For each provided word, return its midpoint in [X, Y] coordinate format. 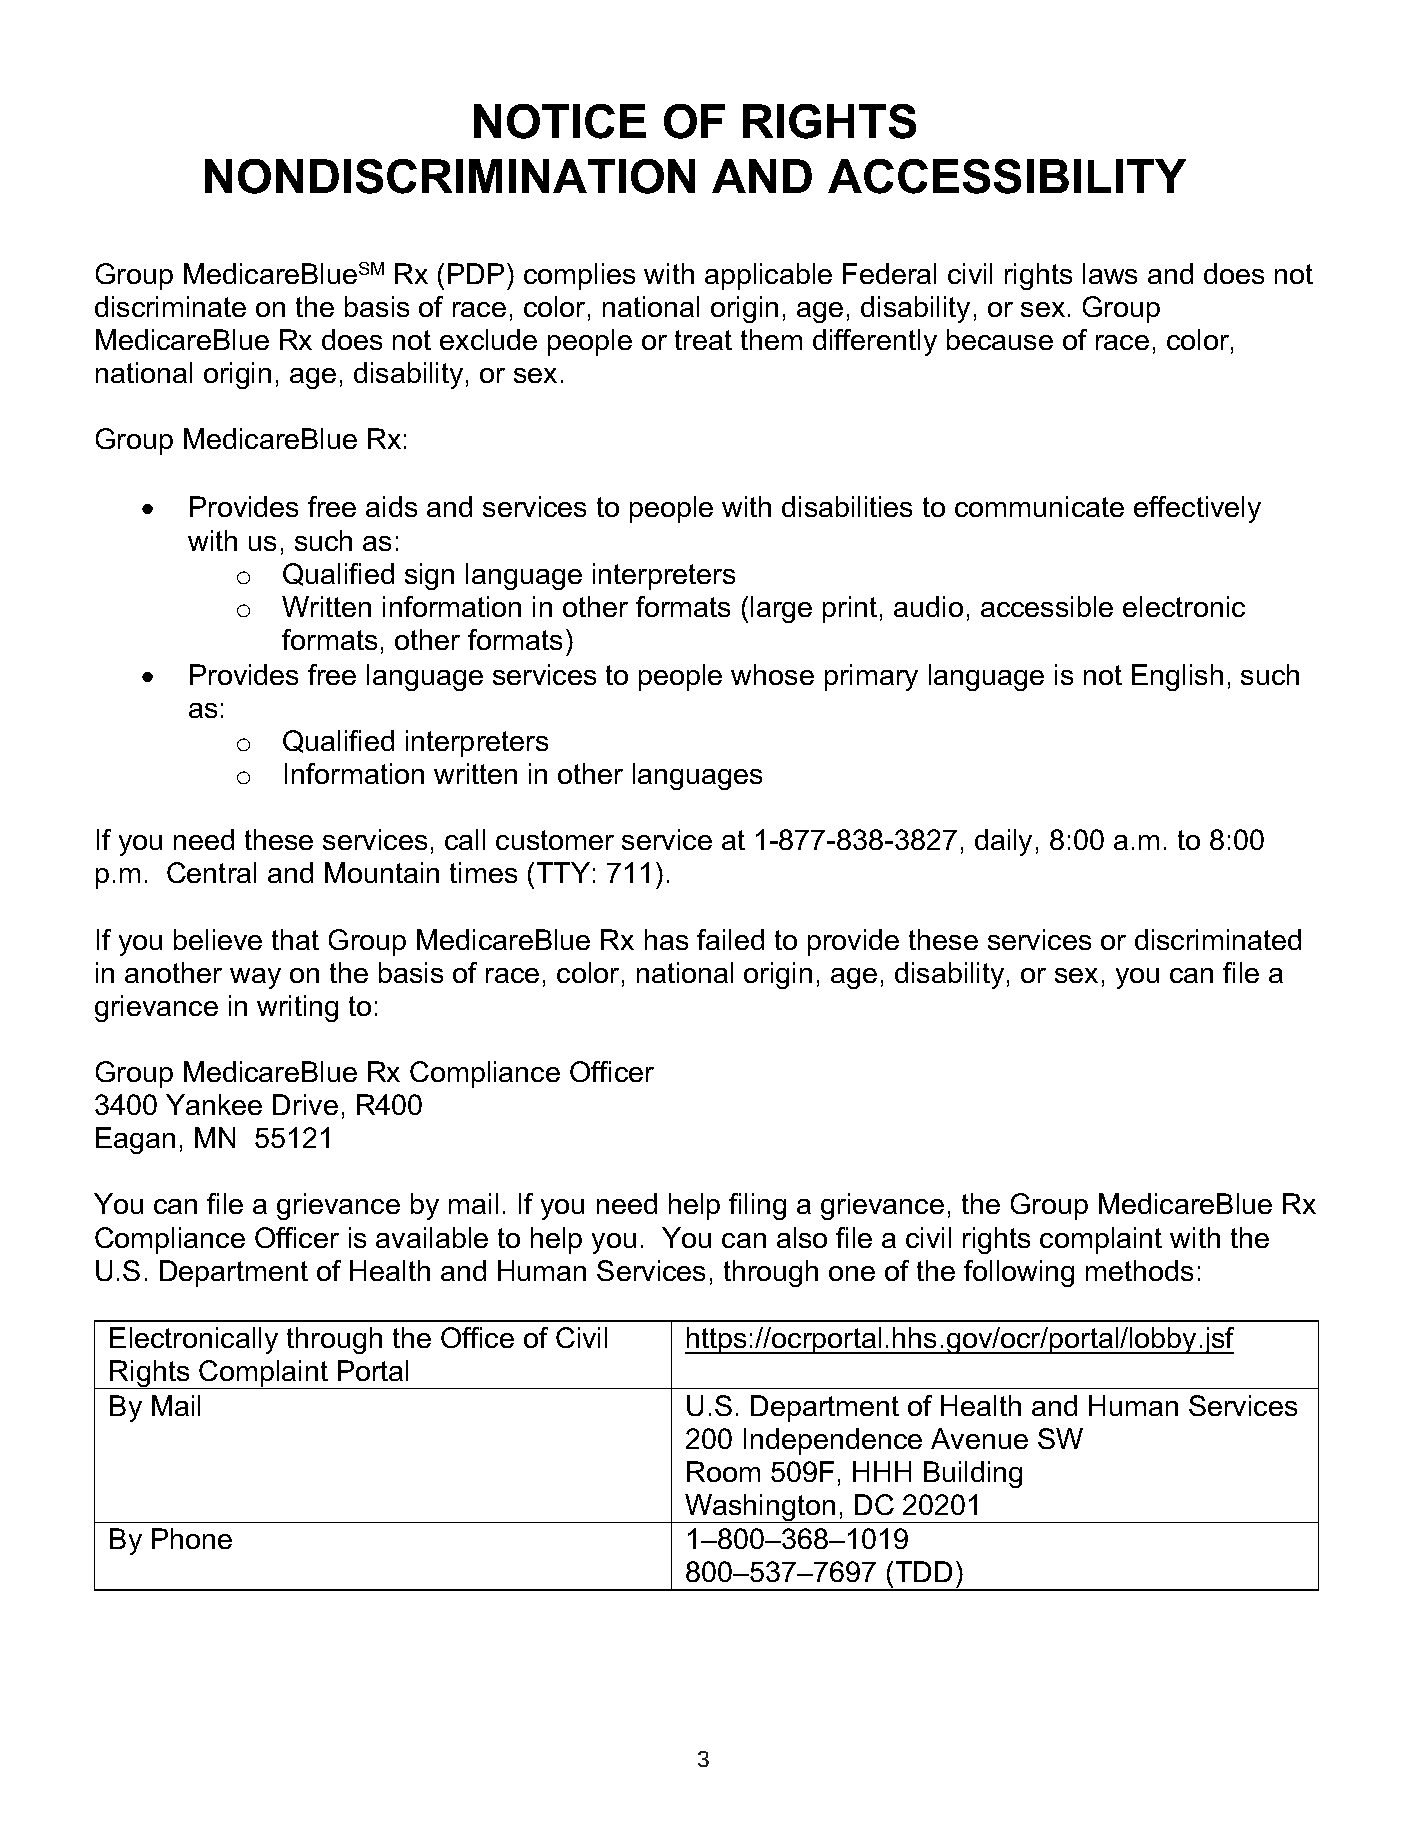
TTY [563, 872]
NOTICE [560, 121]
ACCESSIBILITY [1007, 176]
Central [211, 872]
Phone [192, 1538]
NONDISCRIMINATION [450, 176]
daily [1003, 842]
